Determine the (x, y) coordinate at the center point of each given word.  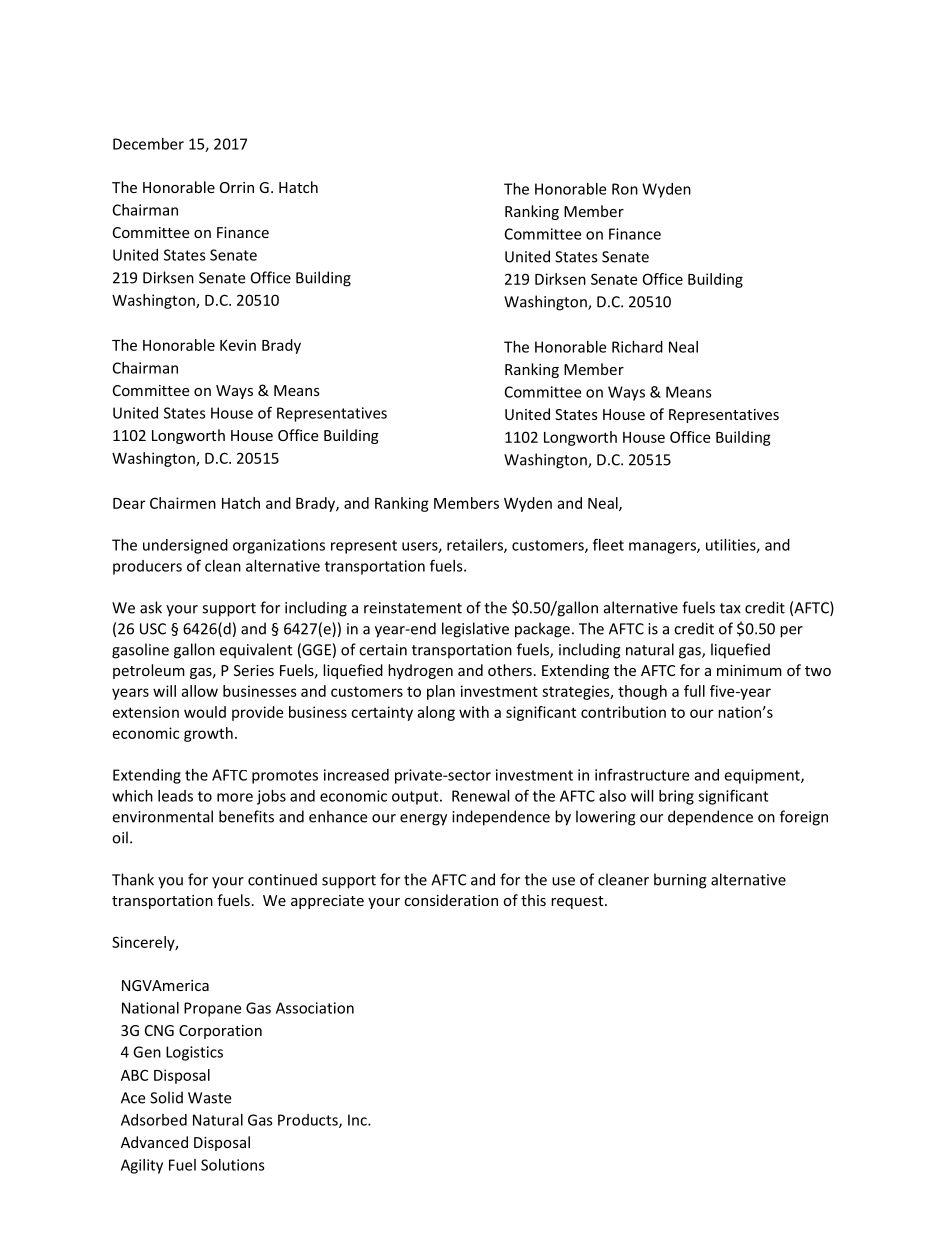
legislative (475, 630)
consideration (451, 900)
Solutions (233, 1165)
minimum (749, 670)
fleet (608, 544)
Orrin (237, 187)
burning (680, 881)
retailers (476, 546)
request (578, 902)
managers (663, 548)
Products (309, 1121)
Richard (637, 347)
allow (199, 691)
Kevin (238, 345)
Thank (133, 879)
